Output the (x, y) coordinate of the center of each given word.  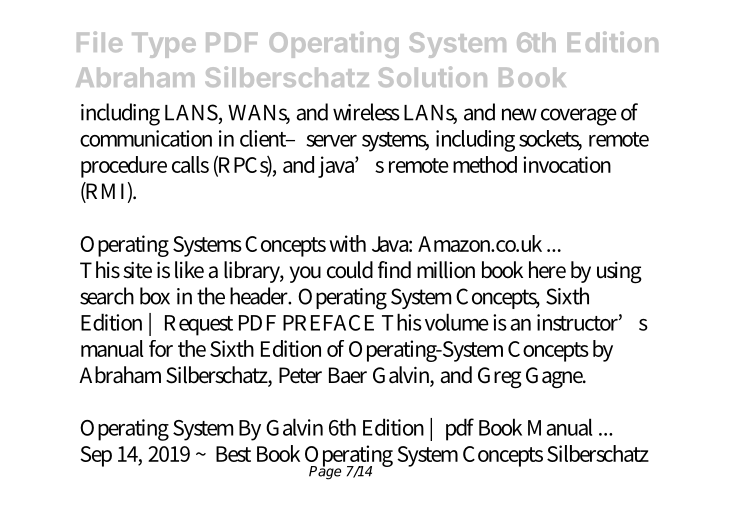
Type (164, 45)
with (347, 243)
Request (199, 325)
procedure (124, 167)
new (519, 114)
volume (457, 322)
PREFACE (328, 323)
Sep (96, 456)
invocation (567, 164)
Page (325, 472)
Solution (432, 76)
